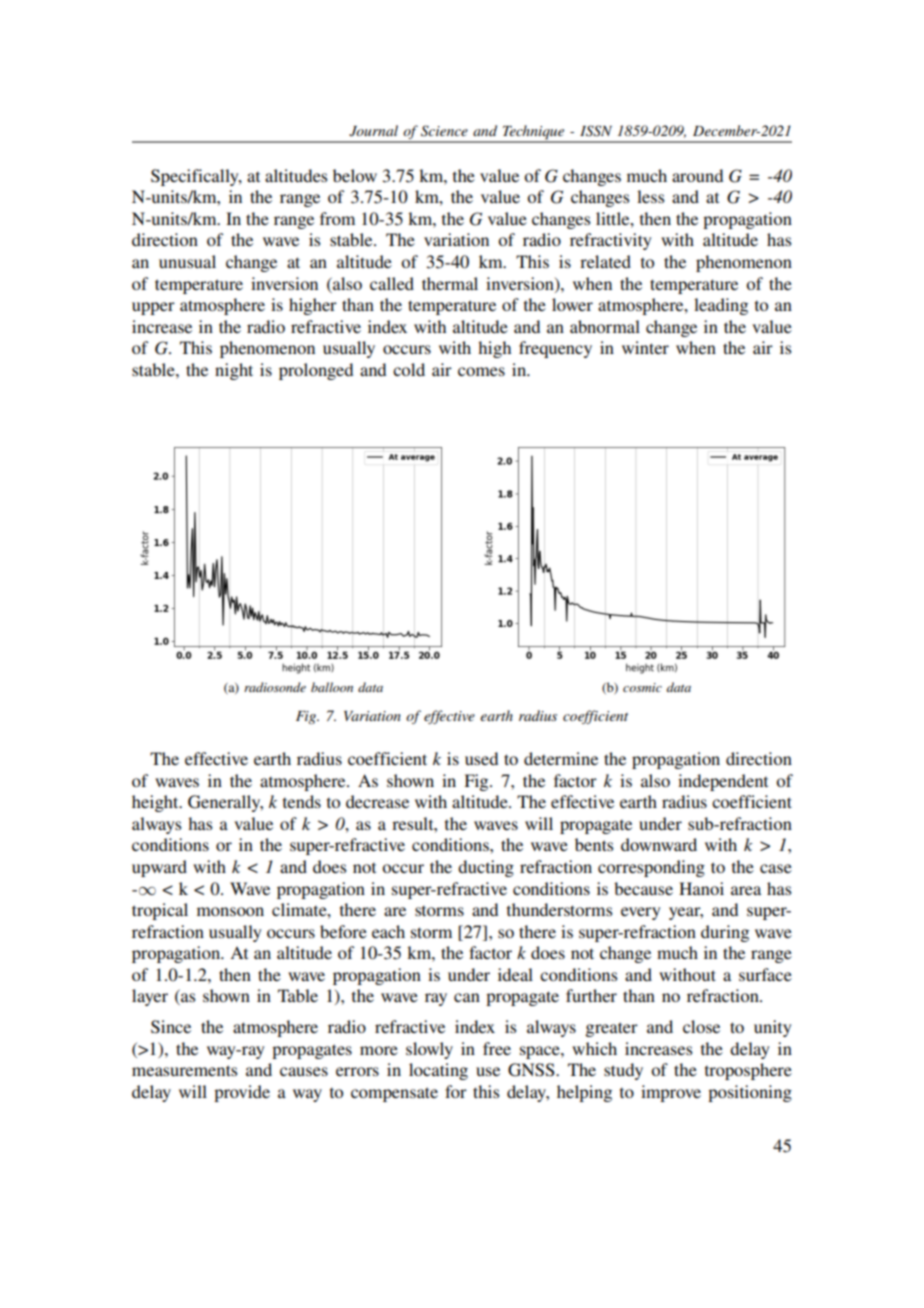 Image resolution: width=924 pixels, height=1308 pixels. Describe the element at coordinates (242, 1093) in the screenshot. I see `provide` at that location.
